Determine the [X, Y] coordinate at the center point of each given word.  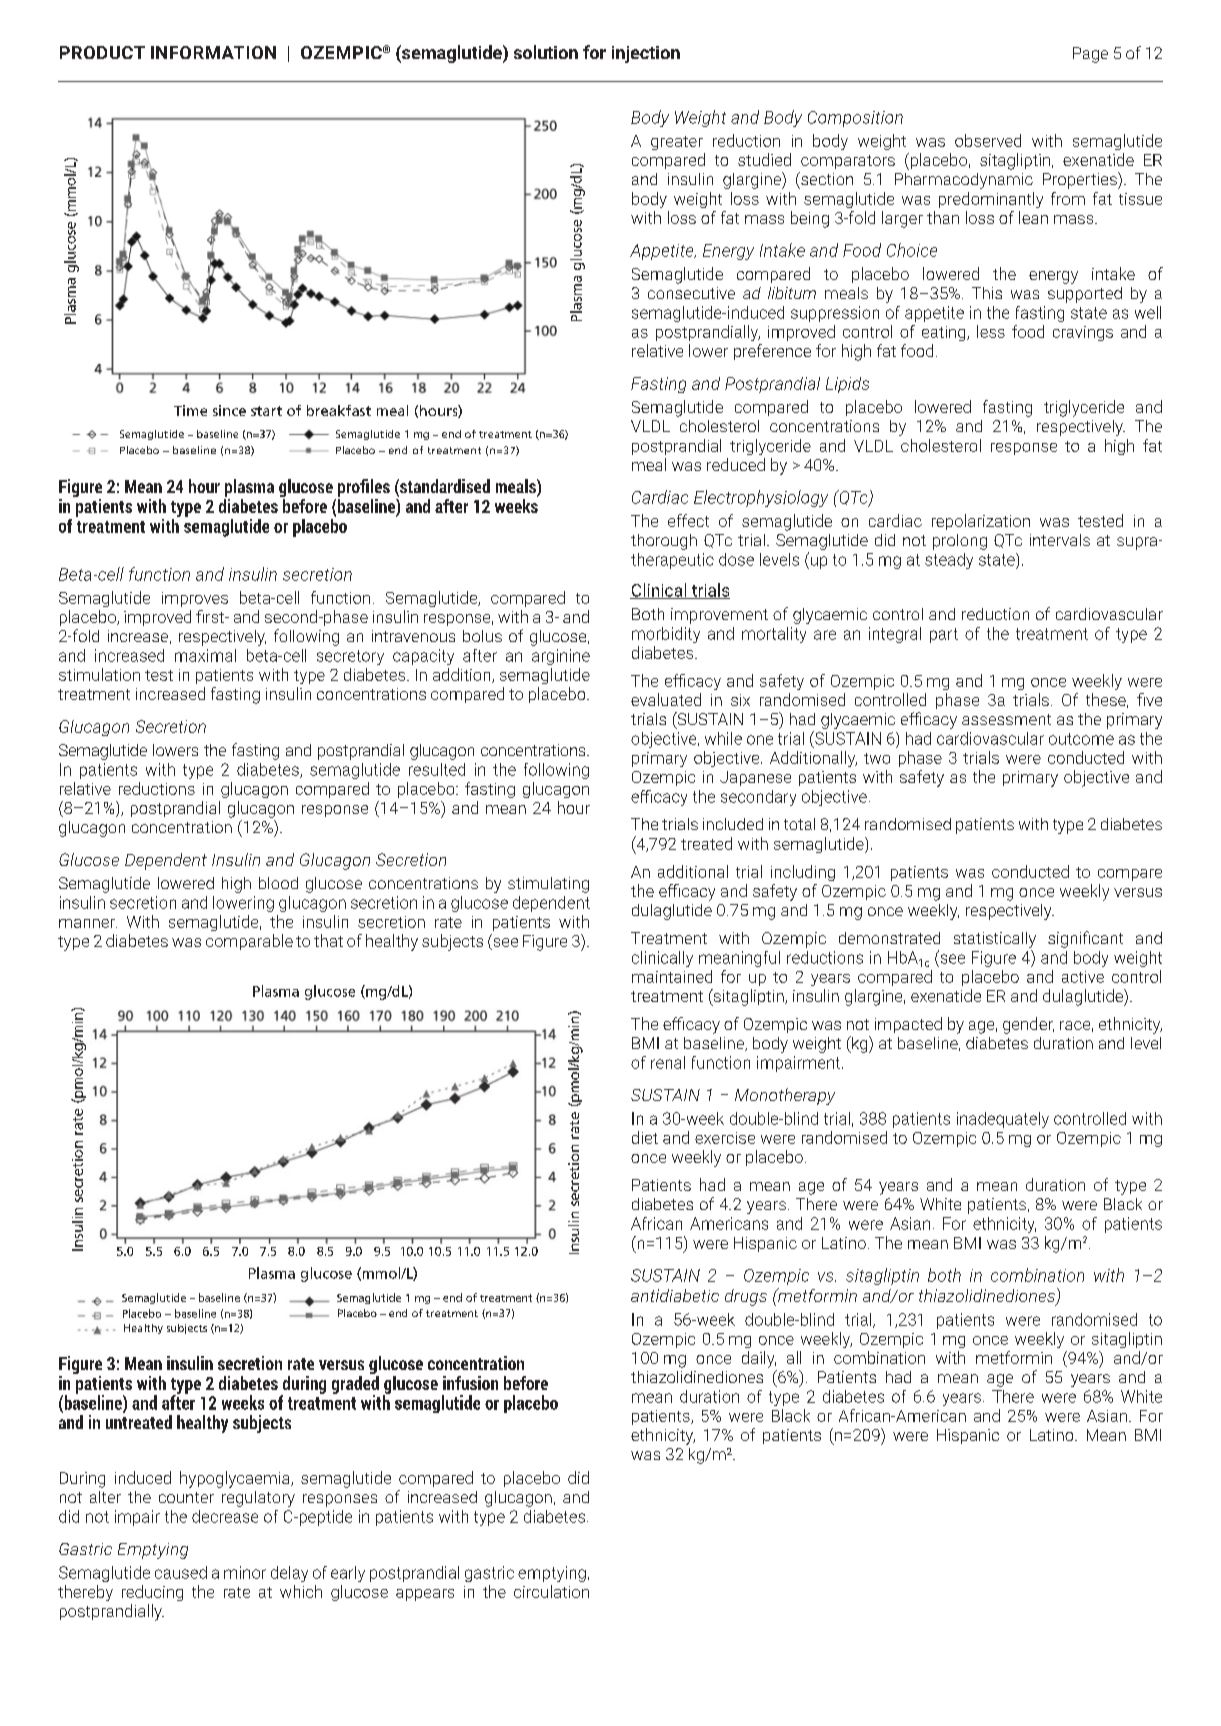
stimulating [548, 885]
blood [278, 883]
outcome [1081, 739]
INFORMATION [213, 52]
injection [646, 54]
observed [988, 140]
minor [245, 1572]
